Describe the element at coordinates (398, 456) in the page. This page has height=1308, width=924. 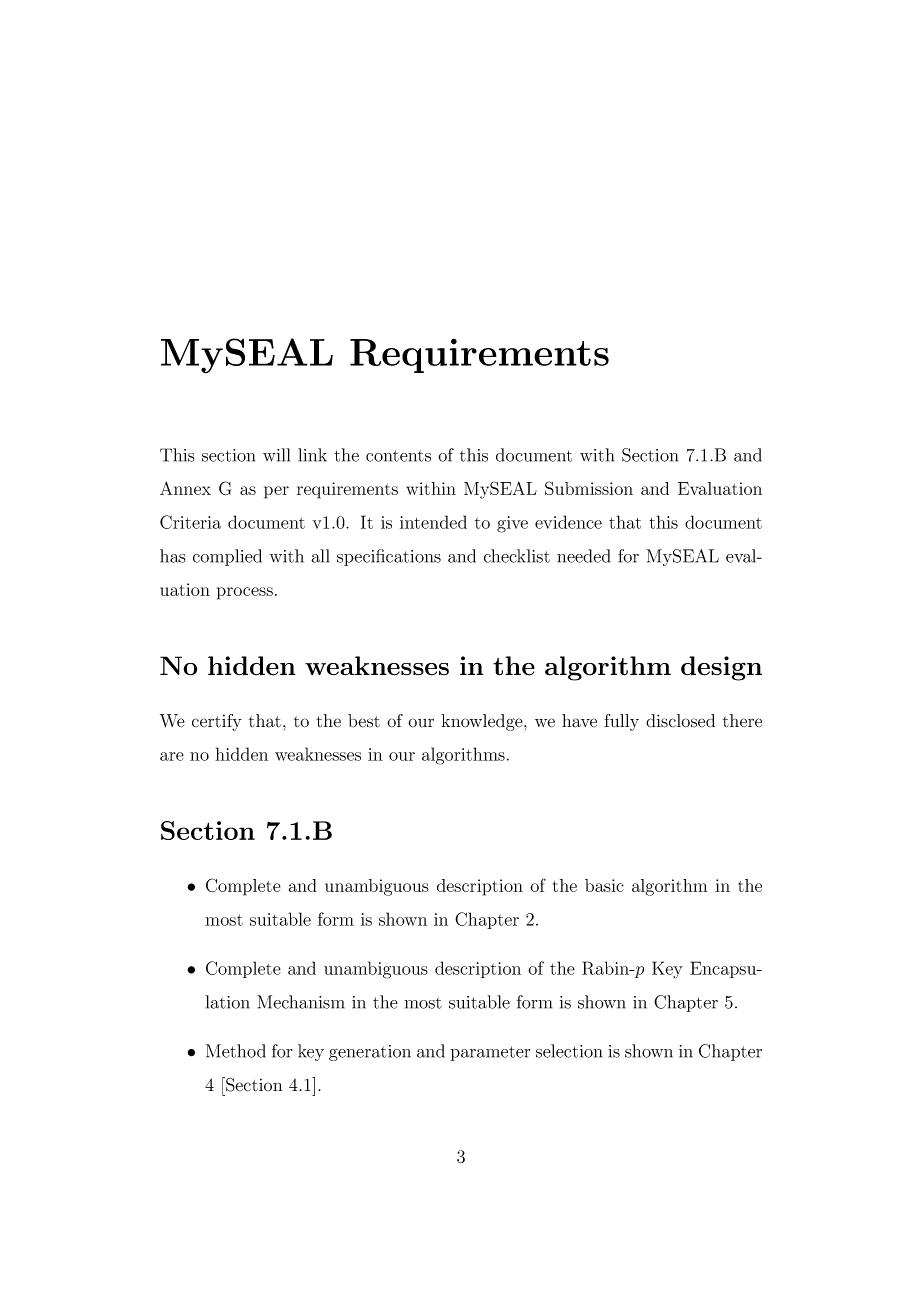
I see `contents` at that location.
